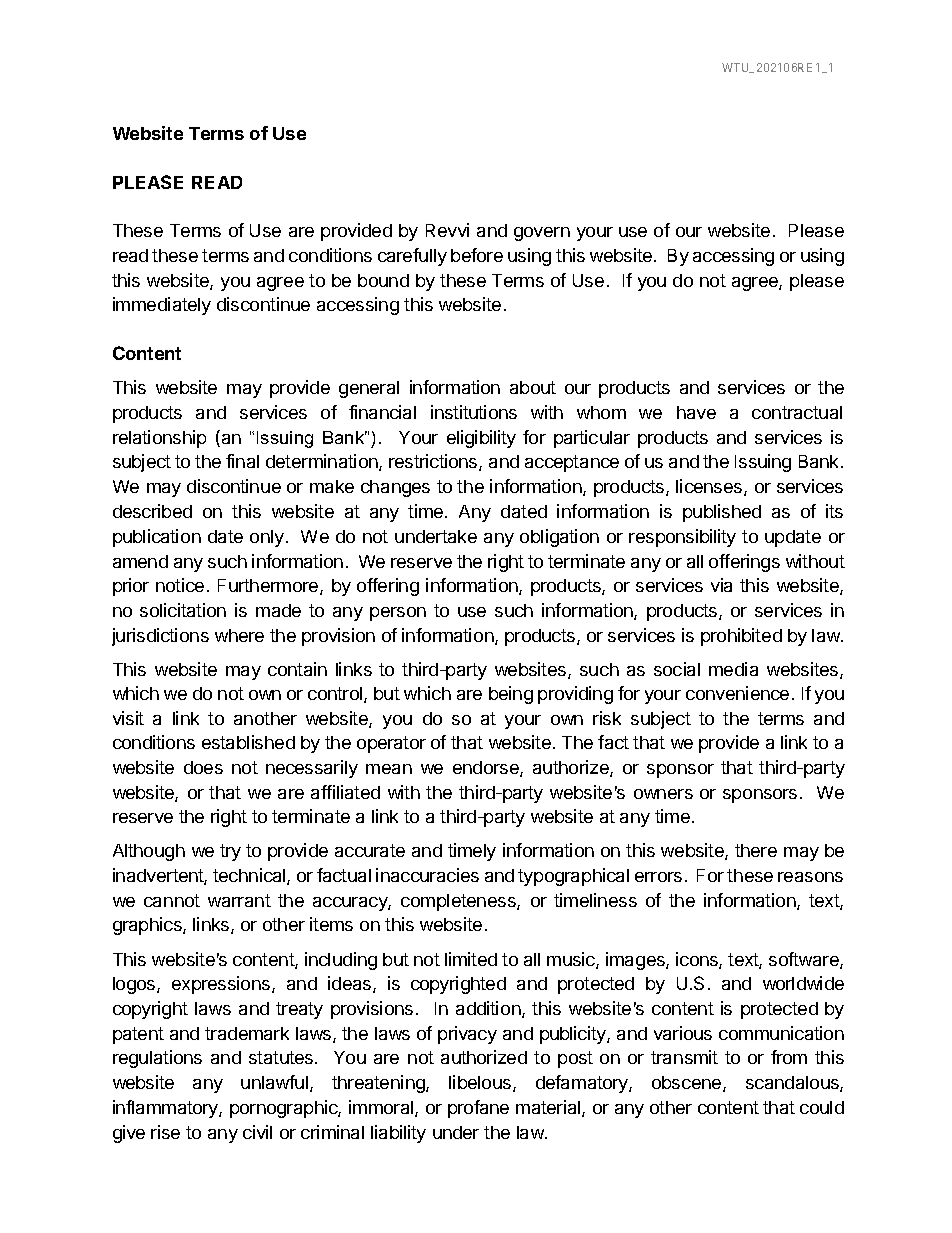 Image resolution: width=952 pixels, height=1233 pixels. Describe the element at coordinates (477, 255) in the document. I see `before` at that location.
